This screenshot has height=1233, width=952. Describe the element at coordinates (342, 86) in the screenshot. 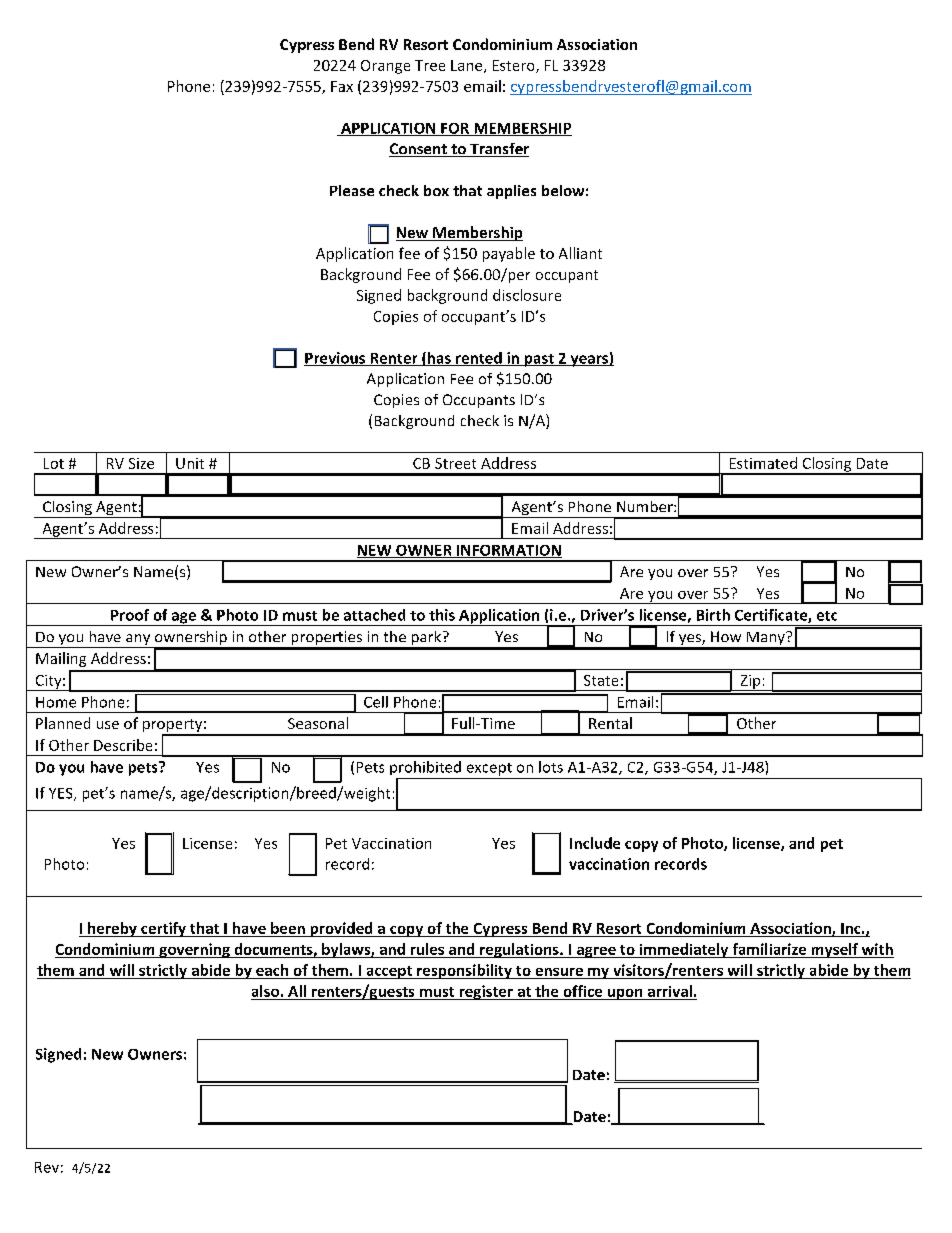

I see `Fax` at that location.
